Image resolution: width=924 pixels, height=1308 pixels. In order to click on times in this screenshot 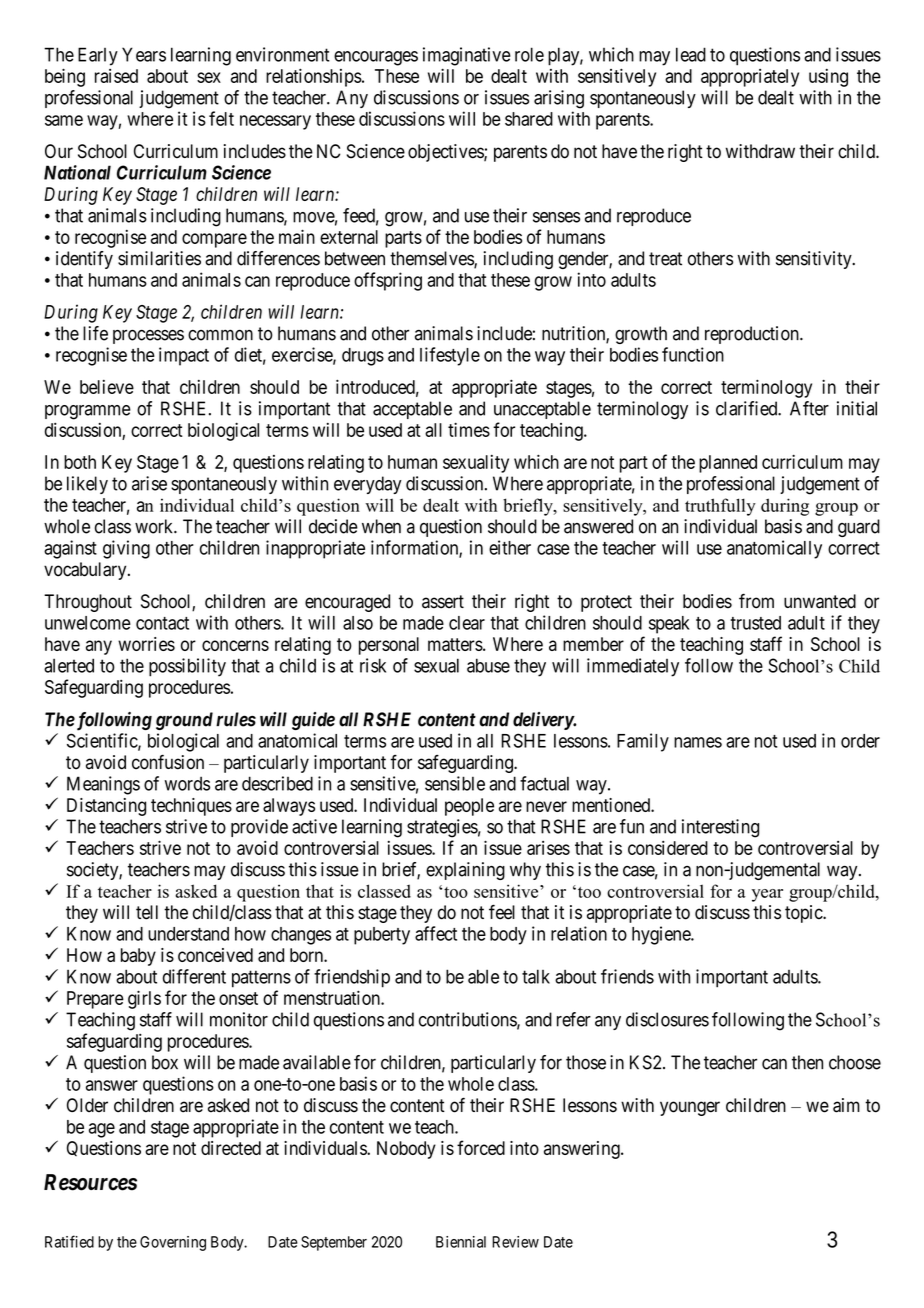, I will do `click(469, 429)`.
